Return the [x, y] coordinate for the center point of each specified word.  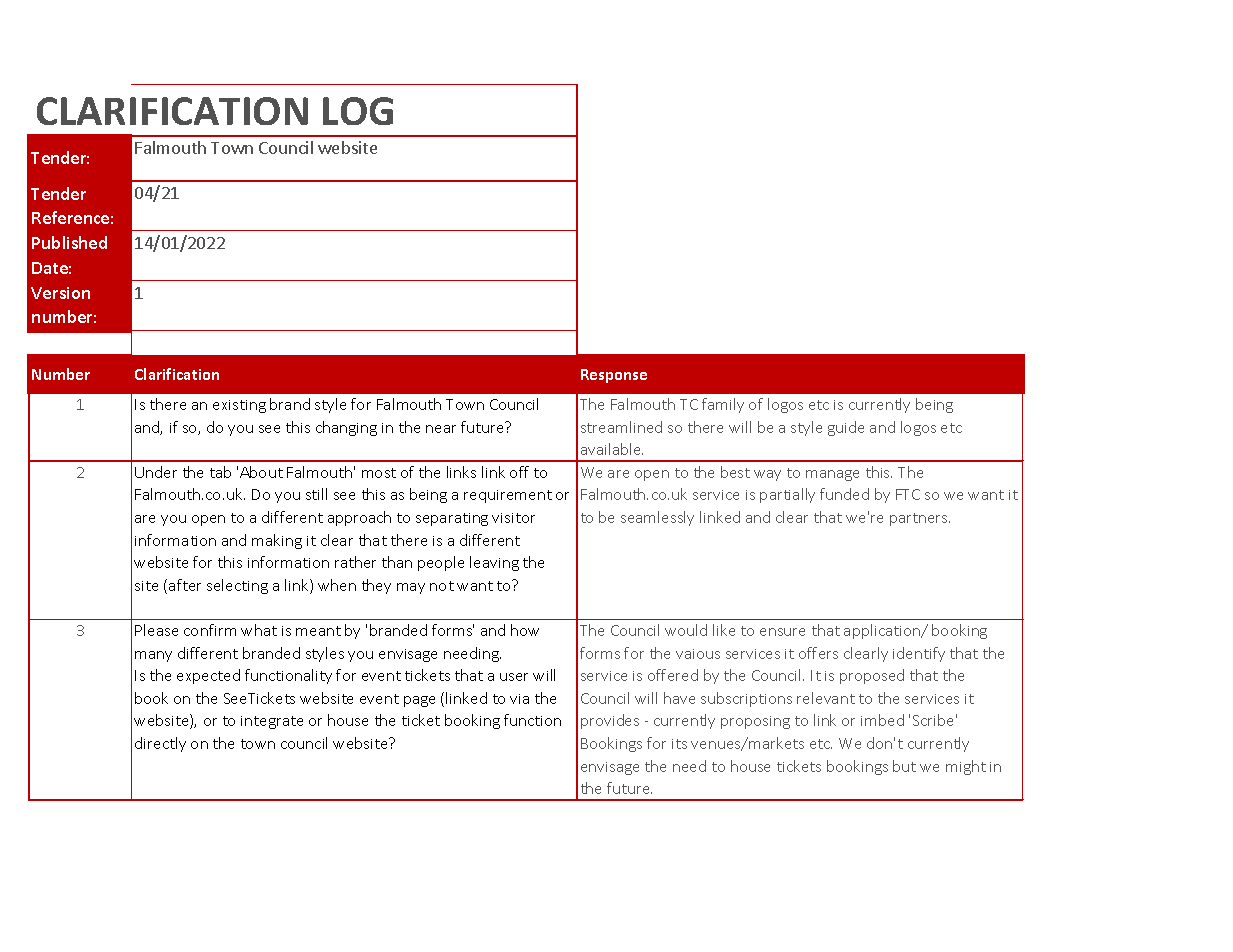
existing [239, 406]
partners [920, 519]
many [153, 656]
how [525, 630]
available [612, 449]
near [441, 429]
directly [160, 744]
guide [846, 428]
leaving [494, 563]
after [185, 585]
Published [69, 242]
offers [818, 653]
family [723, 405]
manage [832, 475]
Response [614, 376]
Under [156, 472]
